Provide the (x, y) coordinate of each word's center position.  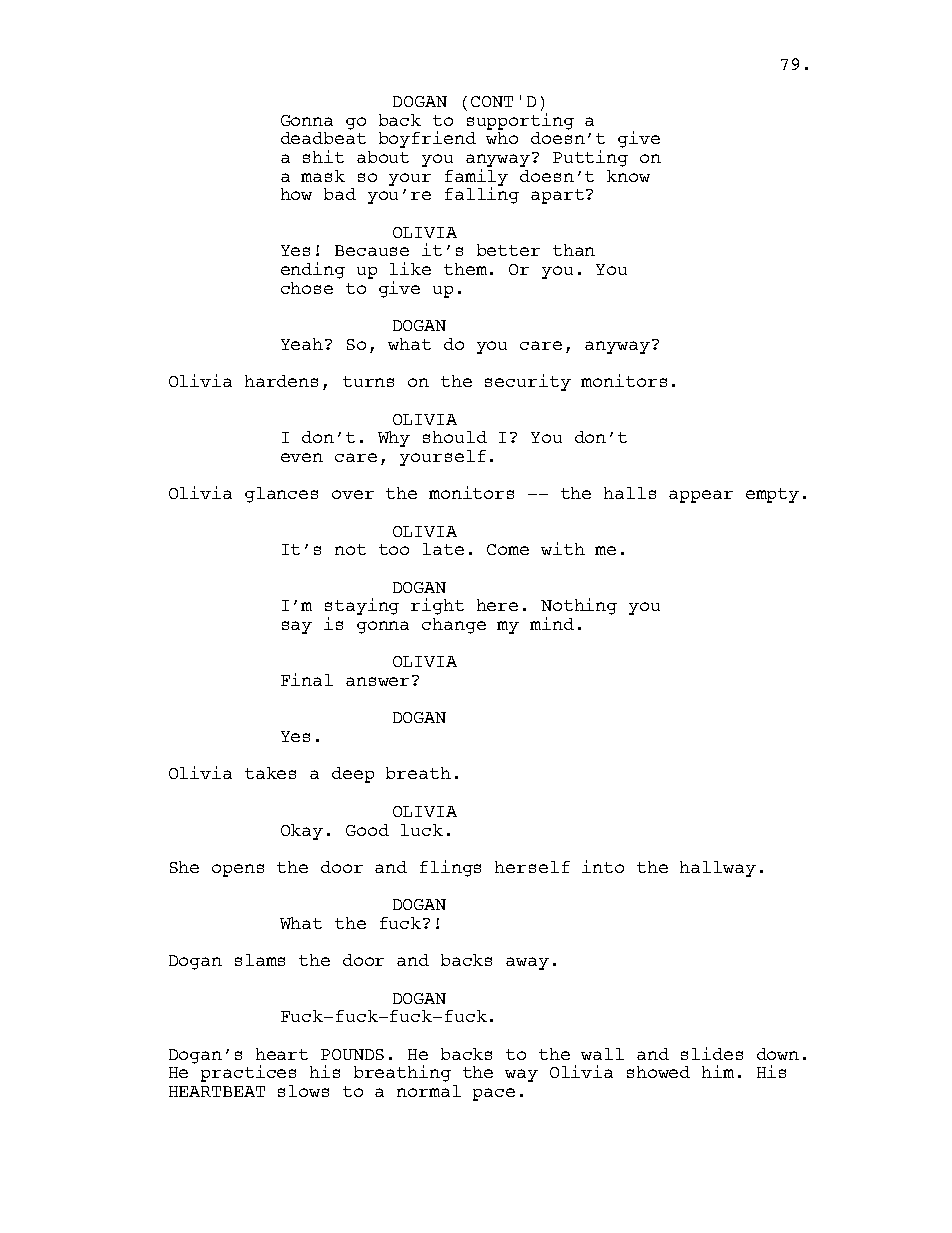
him (718, 1071)
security (528, 382)
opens (238, 870)
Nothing (579, 608)
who (502, 138)
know (628, 176)
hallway (718, 869)
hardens (281, 381)
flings (450, 868)
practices (248, 1073)
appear (701, 496)
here (497, 605)
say (297, 627)
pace (494, 1094)
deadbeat (323, 138)
